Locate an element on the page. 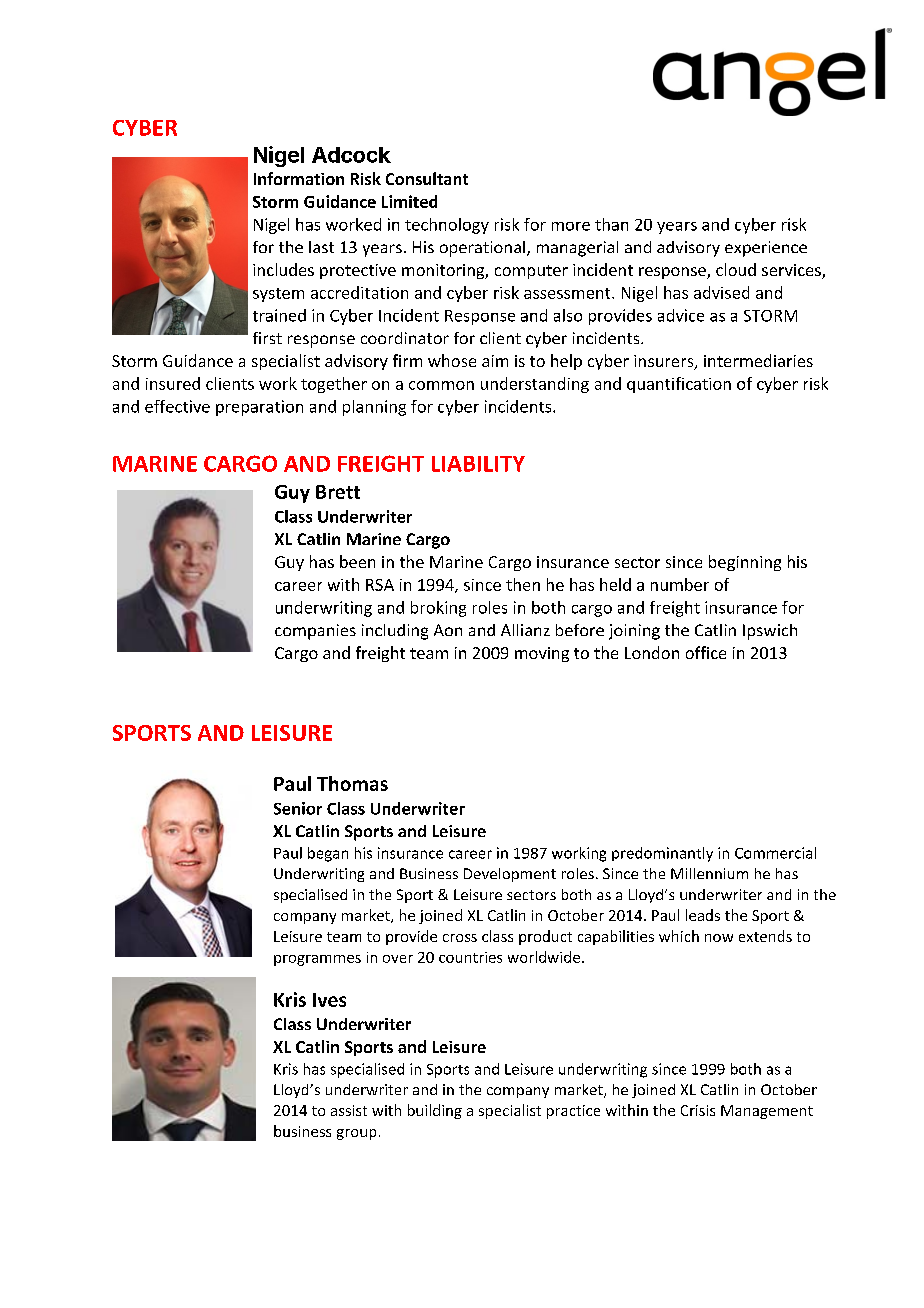 This document has width=924, height=1308. assist is located at coordinates (349, 1110).
